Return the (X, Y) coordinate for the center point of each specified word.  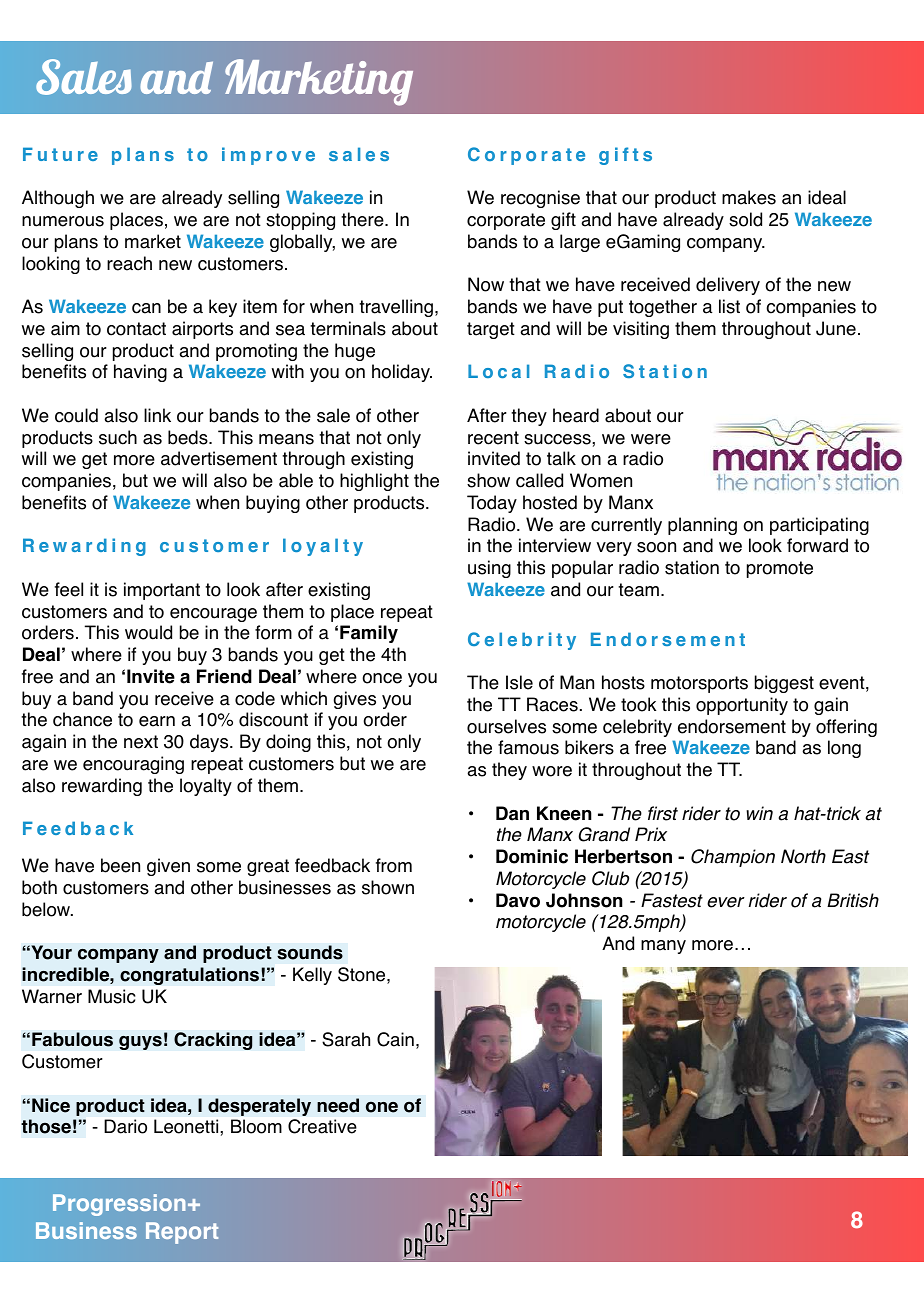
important (162, 591)
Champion (733, 858)
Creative (322, 1126)
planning (702, 526)
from (394, 865)
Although (58, 199)
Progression (119, 1205)
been (120, 865)
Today (492, 504)
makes (749, 197)
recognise (540, 199)
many (663, 947)
